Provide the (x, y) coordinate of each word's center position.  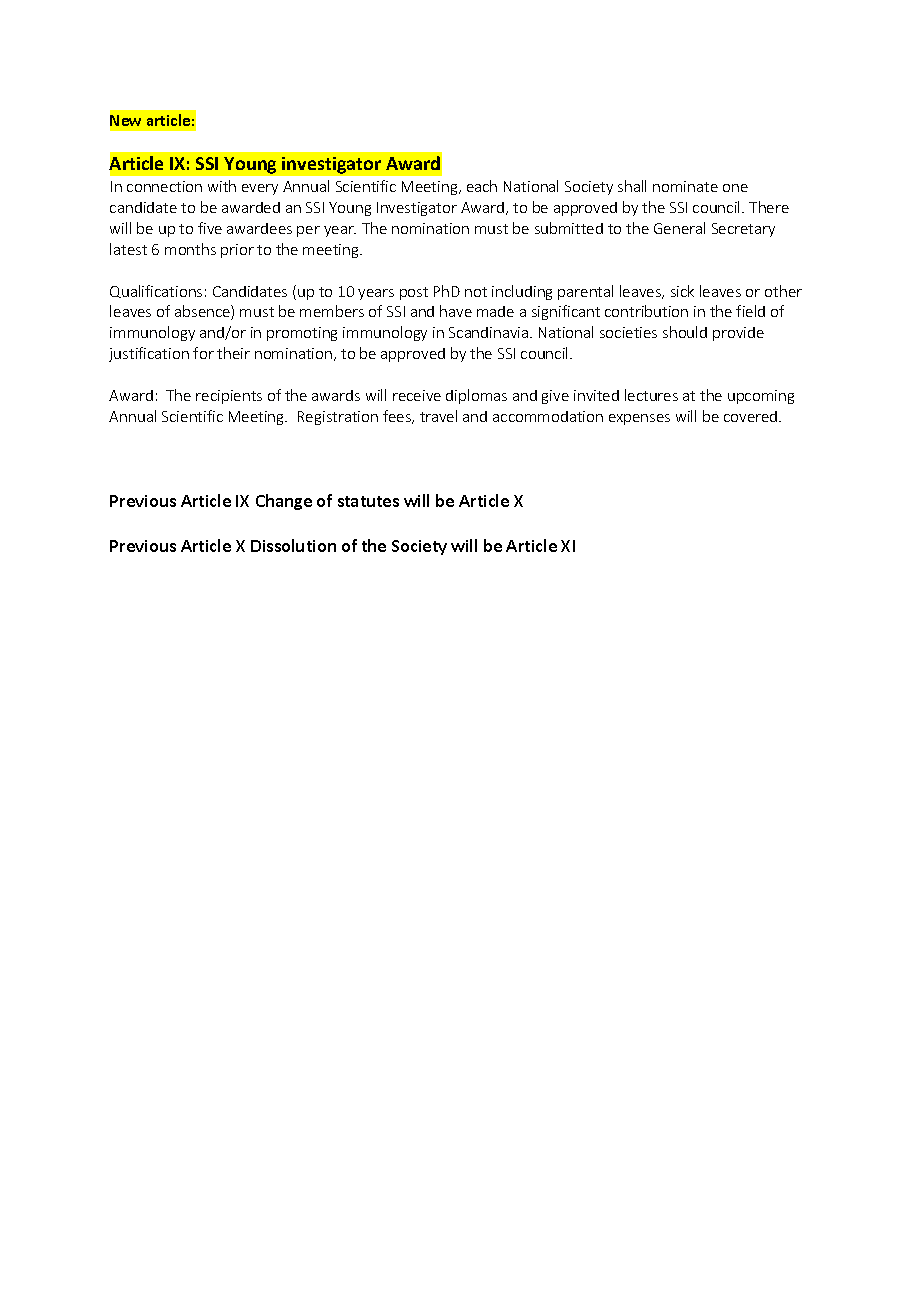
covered (752, 416)
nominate (685, 186)
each (482, 186)
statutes (368, 501)
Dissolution (293, 545)
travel (438, 416)
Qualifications (156, 291)
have (456, 311)
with (222, 186)
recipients (229, 397)
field (750, 311)
